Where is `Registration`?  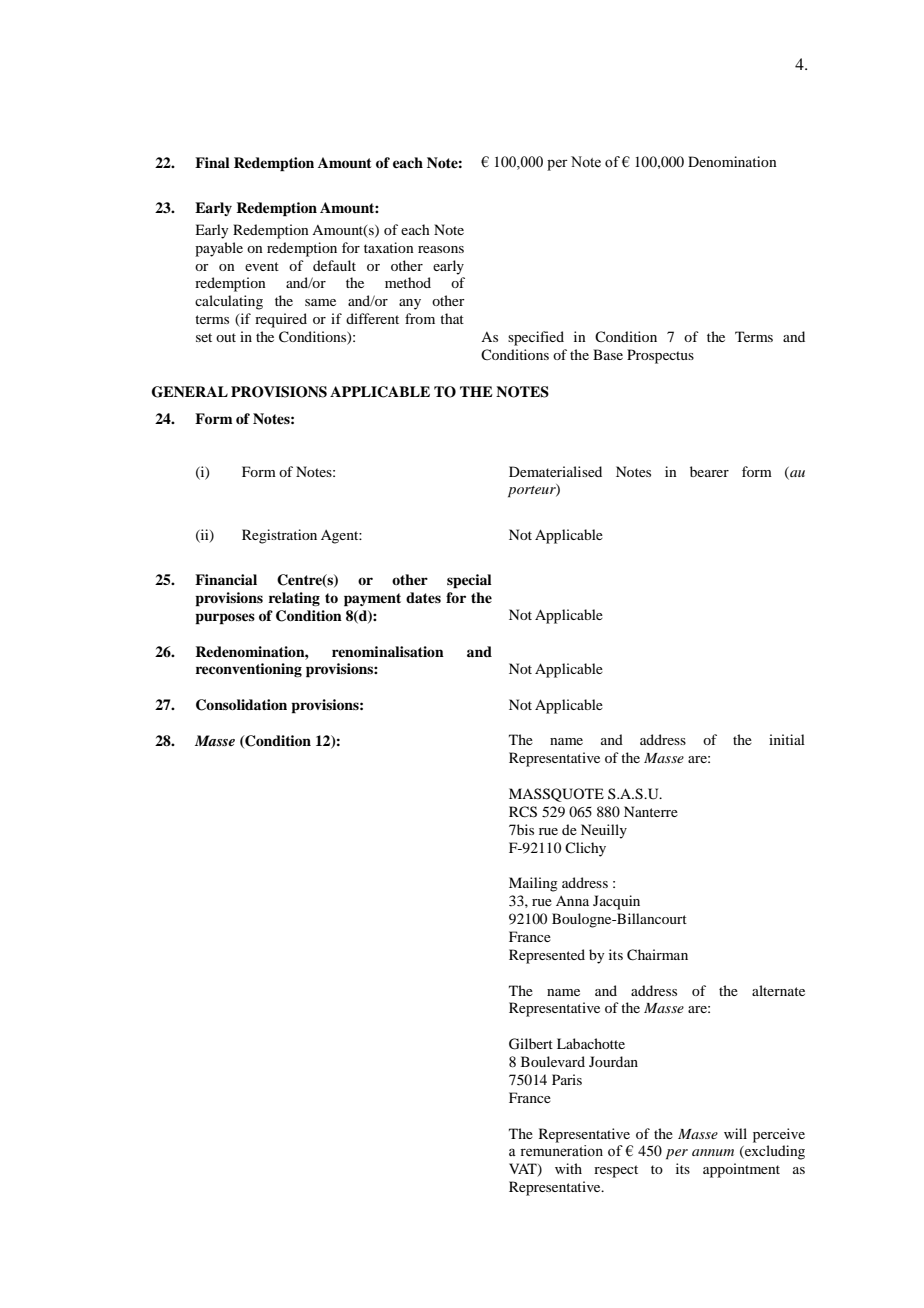
Registration is located at coordinates (279, 536).
